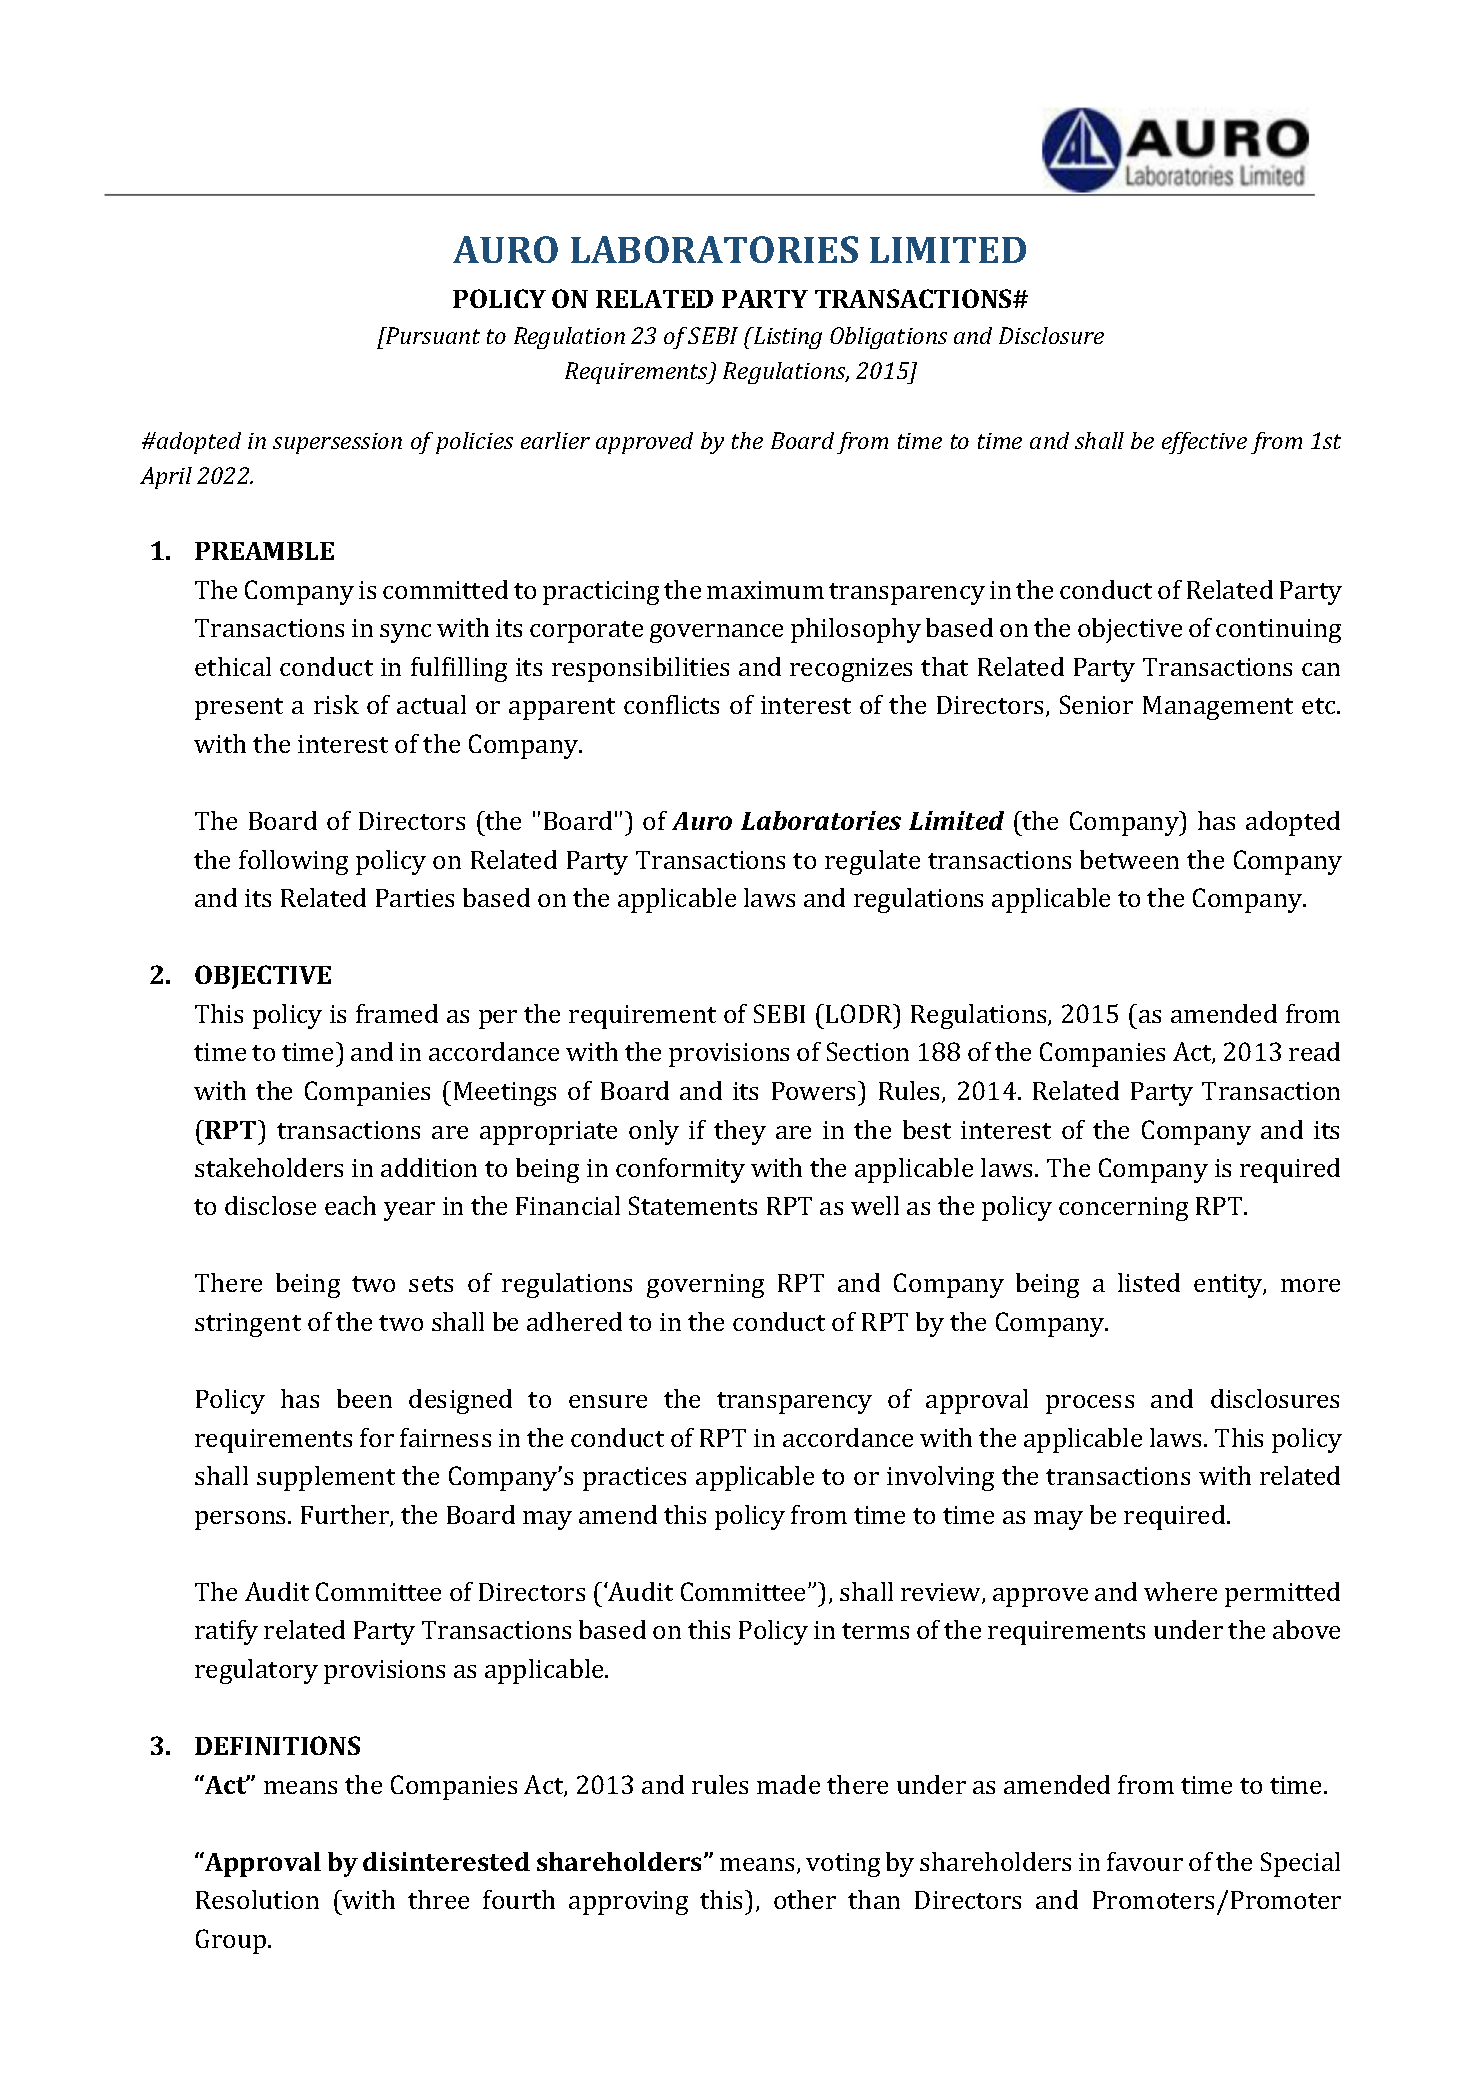  Describe the element at coordinates (364, 1398) in the screenshot. I see `been` at that location.
